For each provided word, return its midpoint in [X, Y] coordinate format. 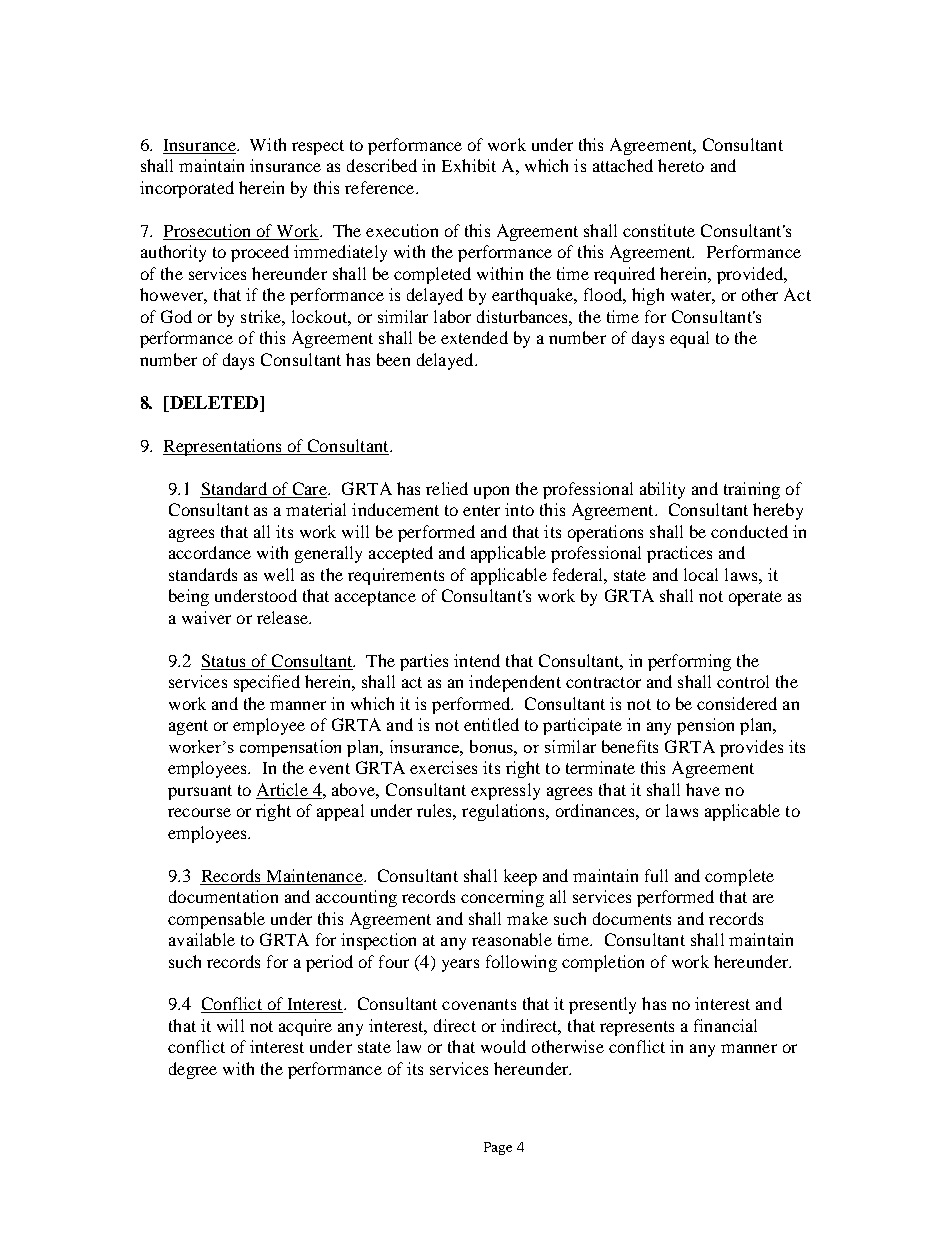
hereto [681, 165]
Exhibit [469, 165]
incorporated [187, 189]
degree [193, 1070]
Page [498, 1148]
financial [725, 1025]
